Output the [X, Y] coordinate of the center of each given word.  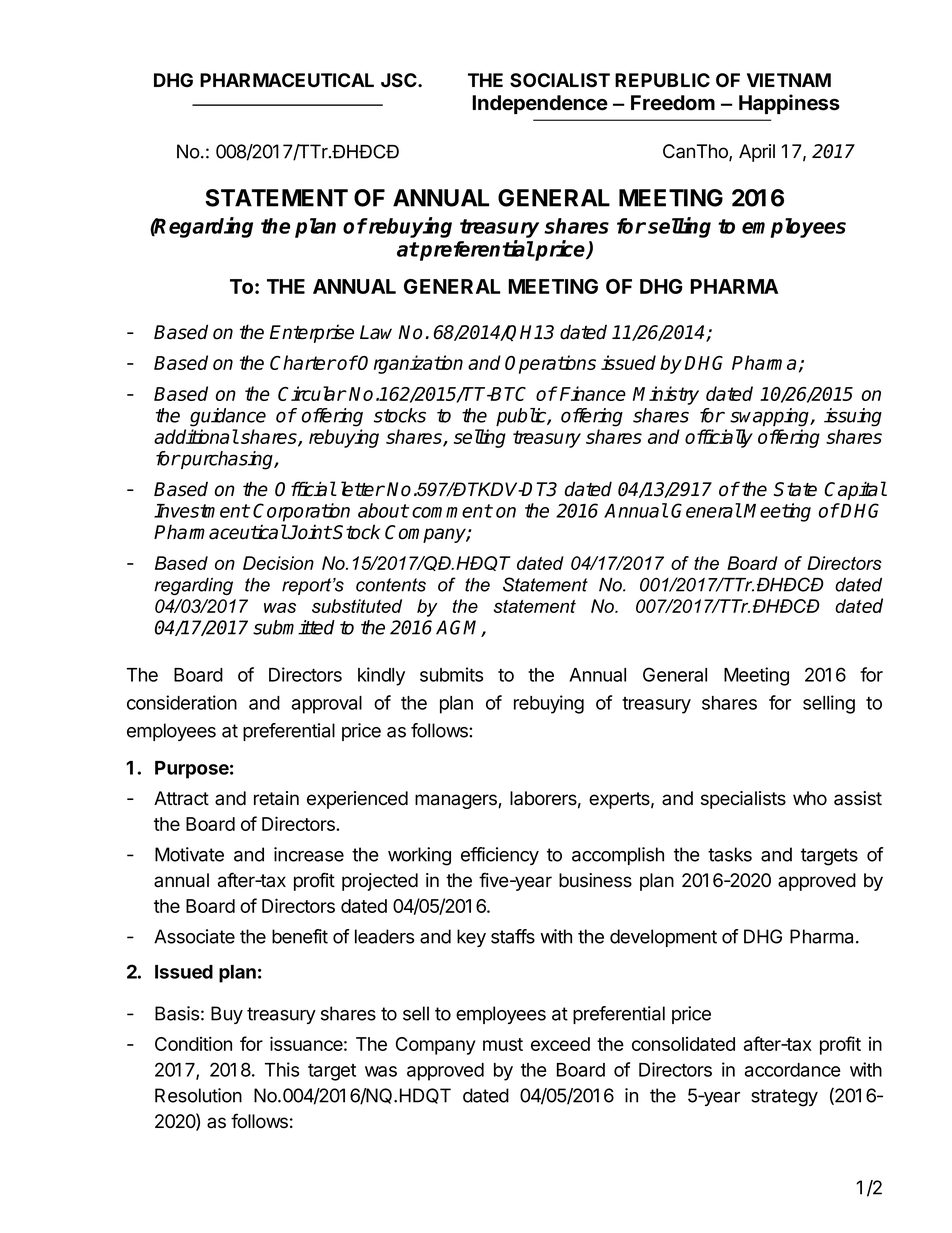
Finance [593, 393]
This [282, 1069]
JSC [400, 80]
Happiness [789, 104]
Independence [540, 104]
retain [276, 798]
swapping [771, 417]
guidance [228, 417]
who [810, 798]
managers [457, 801]
